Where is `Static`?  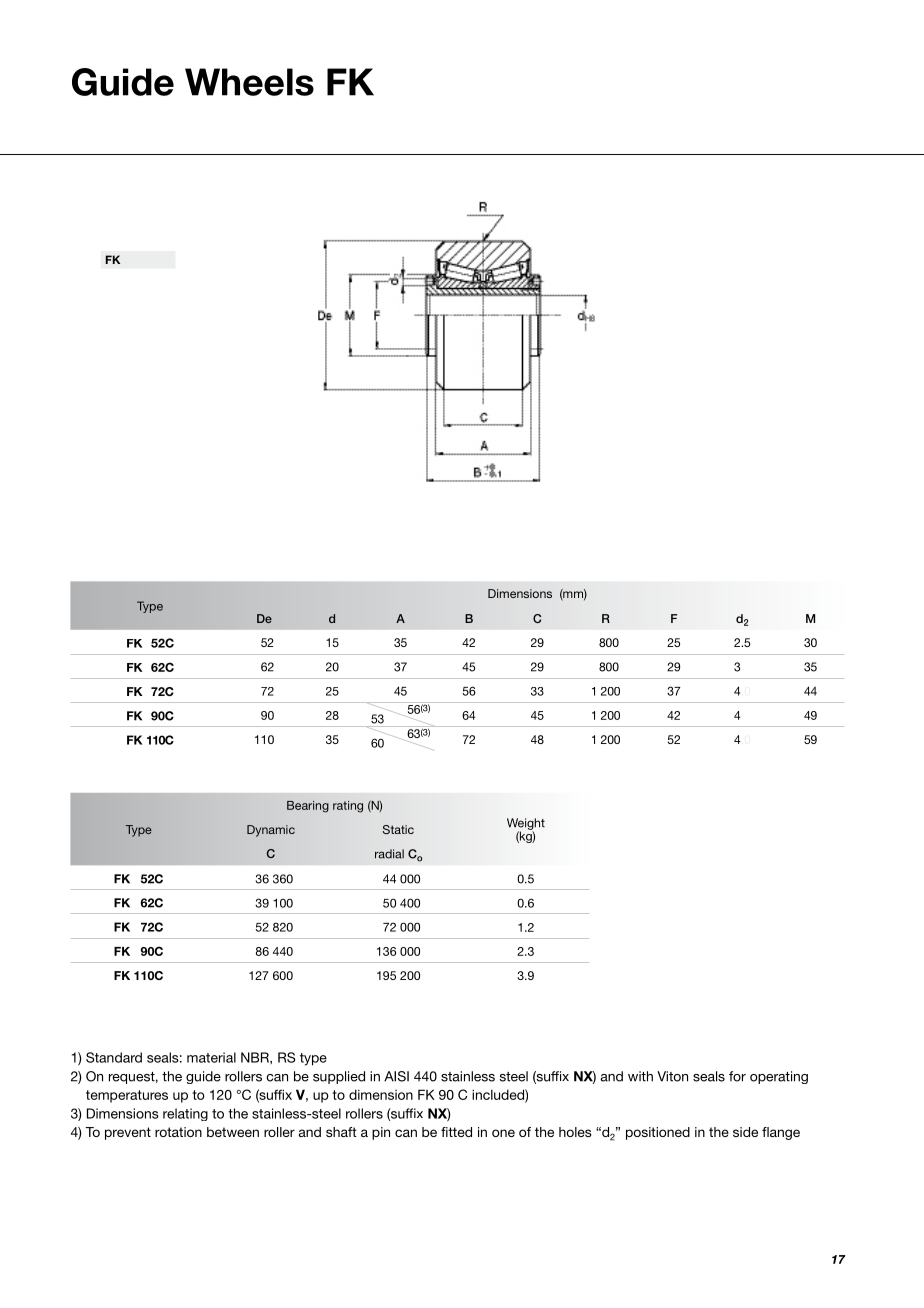
Static is located at coordinates (398, 829).
